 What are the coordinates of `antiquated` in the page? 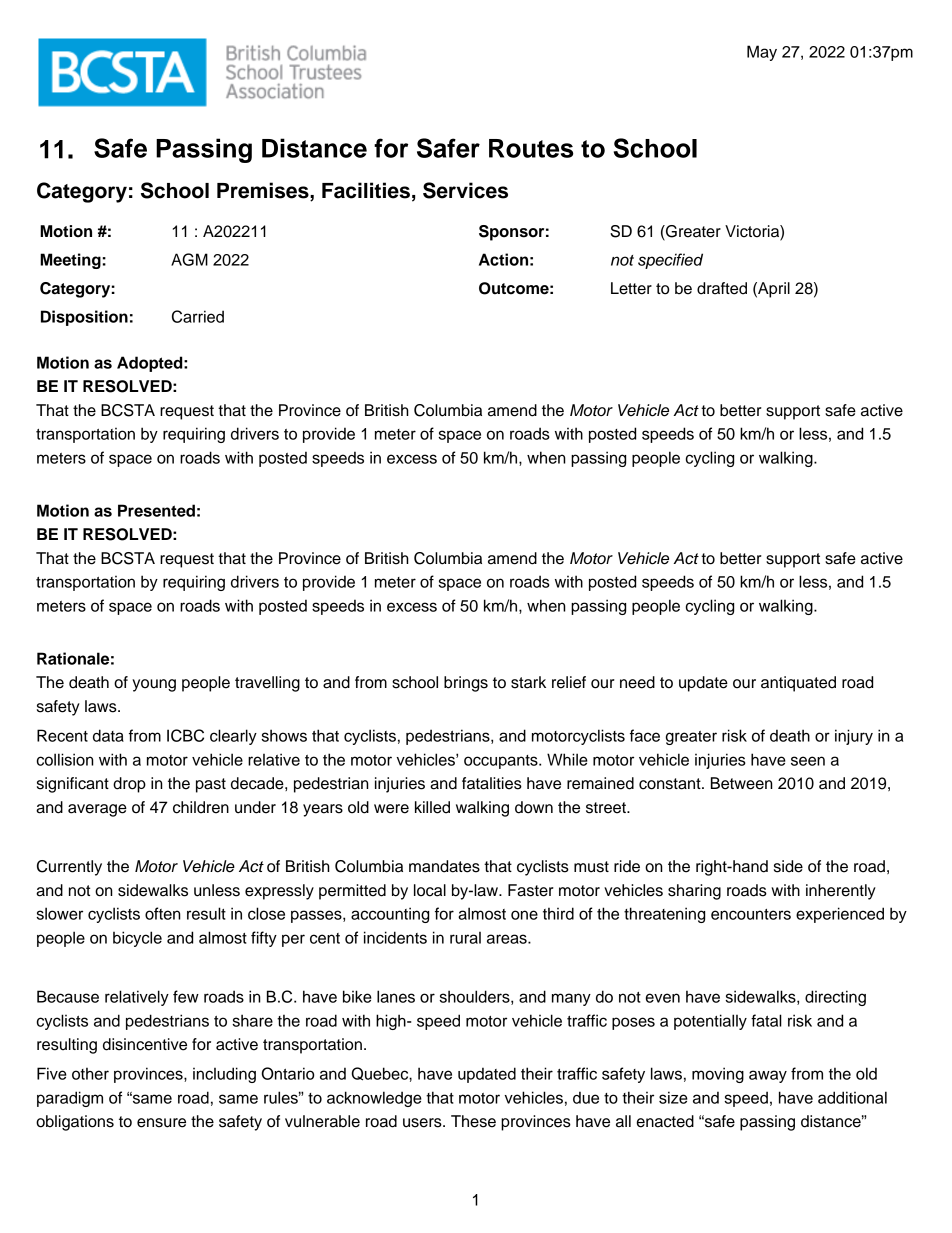 It's located at (798, 684).
